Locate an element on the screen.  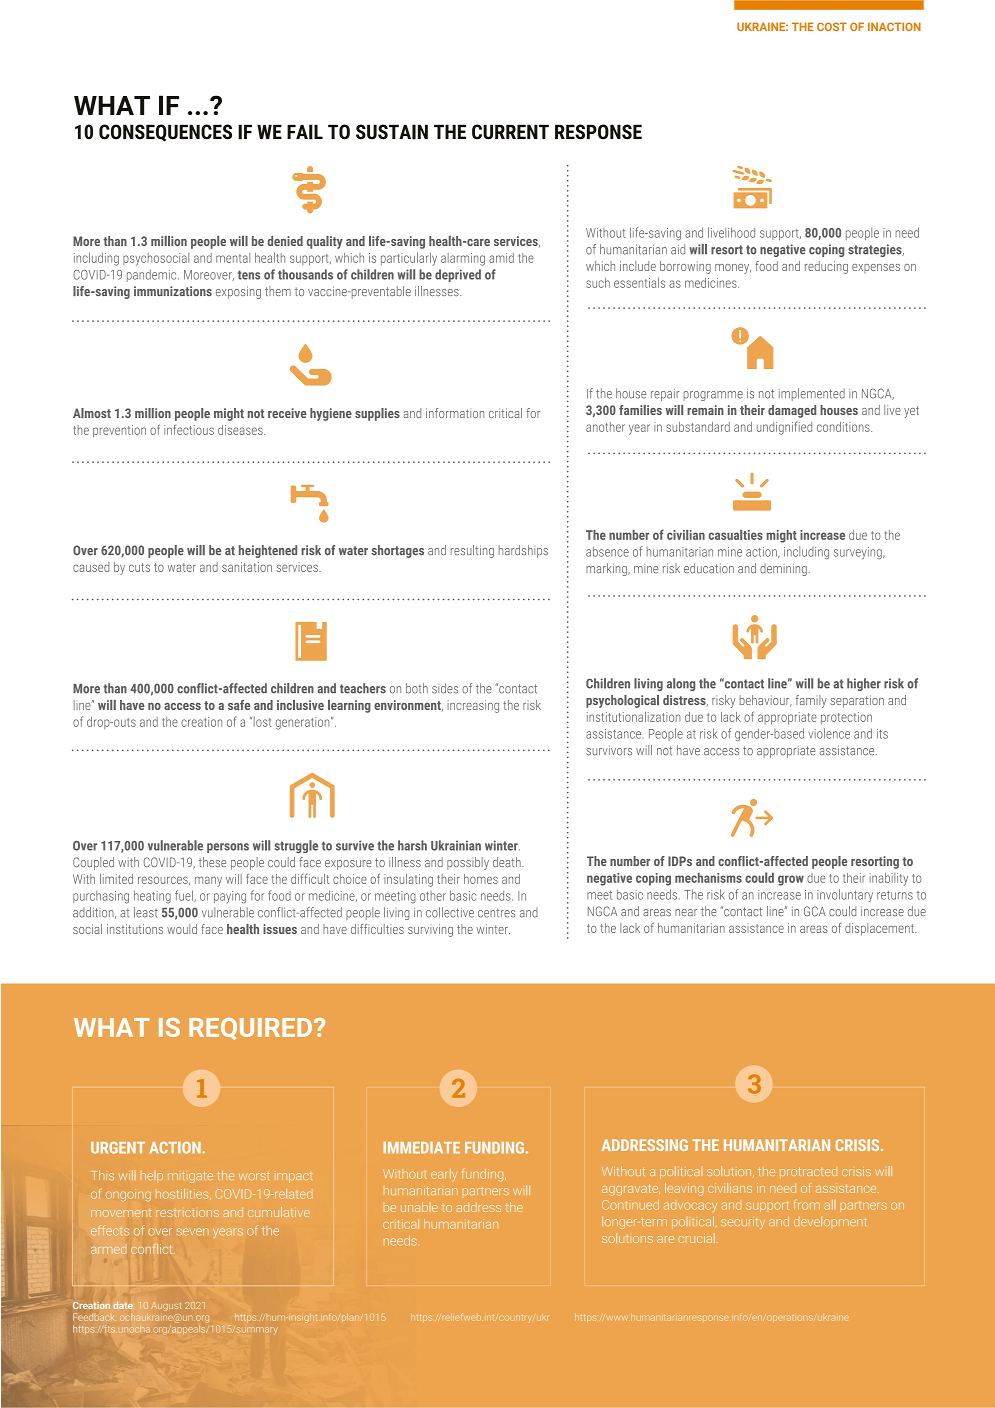
CONSEQUENCES is located at coordinates (165, 133).
